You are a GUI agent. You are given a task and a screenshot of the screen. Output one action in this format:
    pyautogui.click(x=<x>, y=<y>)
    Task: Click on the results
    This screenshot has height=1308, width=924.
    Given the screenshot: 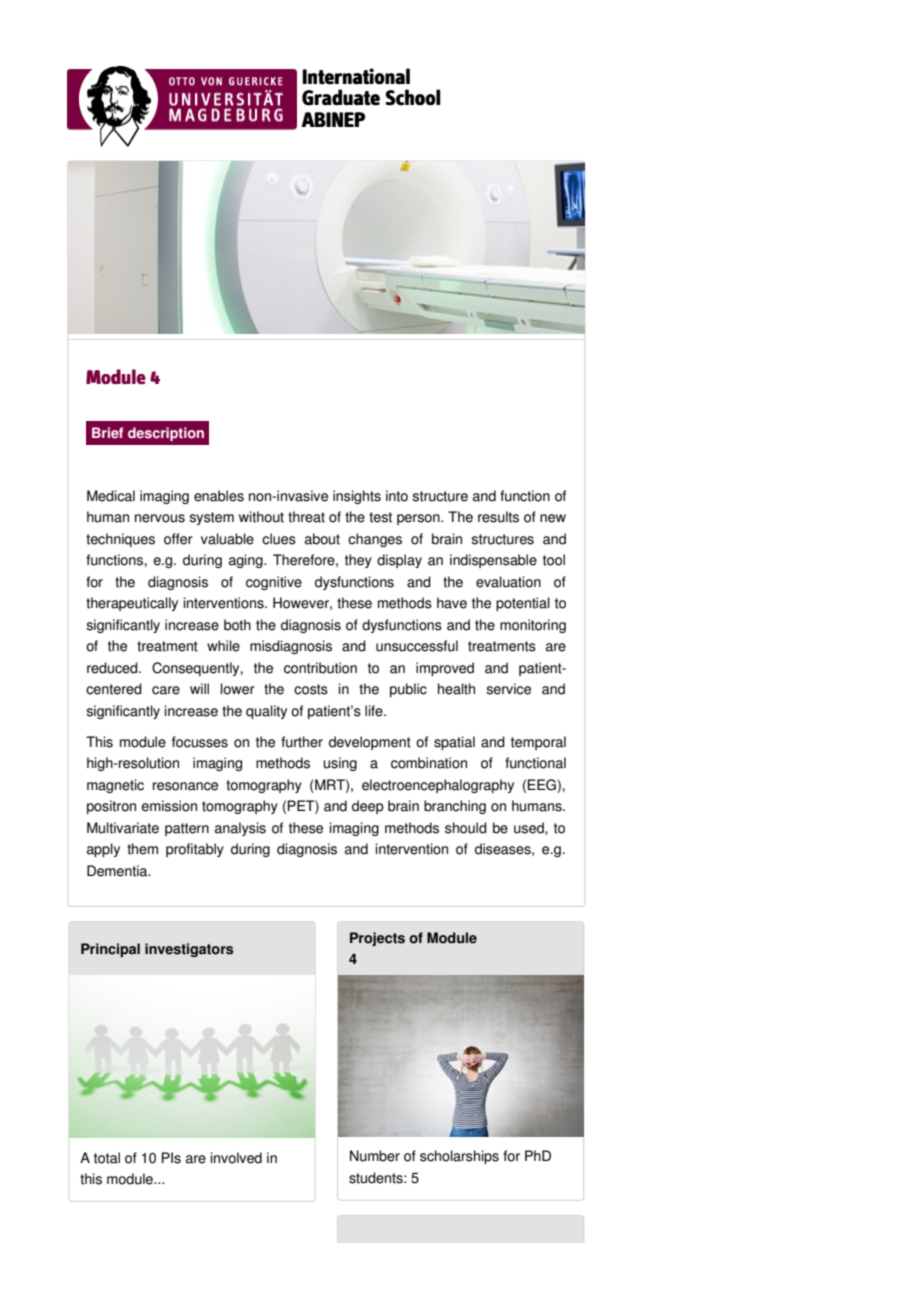 What is the action you would take?
    pyautogui.click(x=498, y=517)
